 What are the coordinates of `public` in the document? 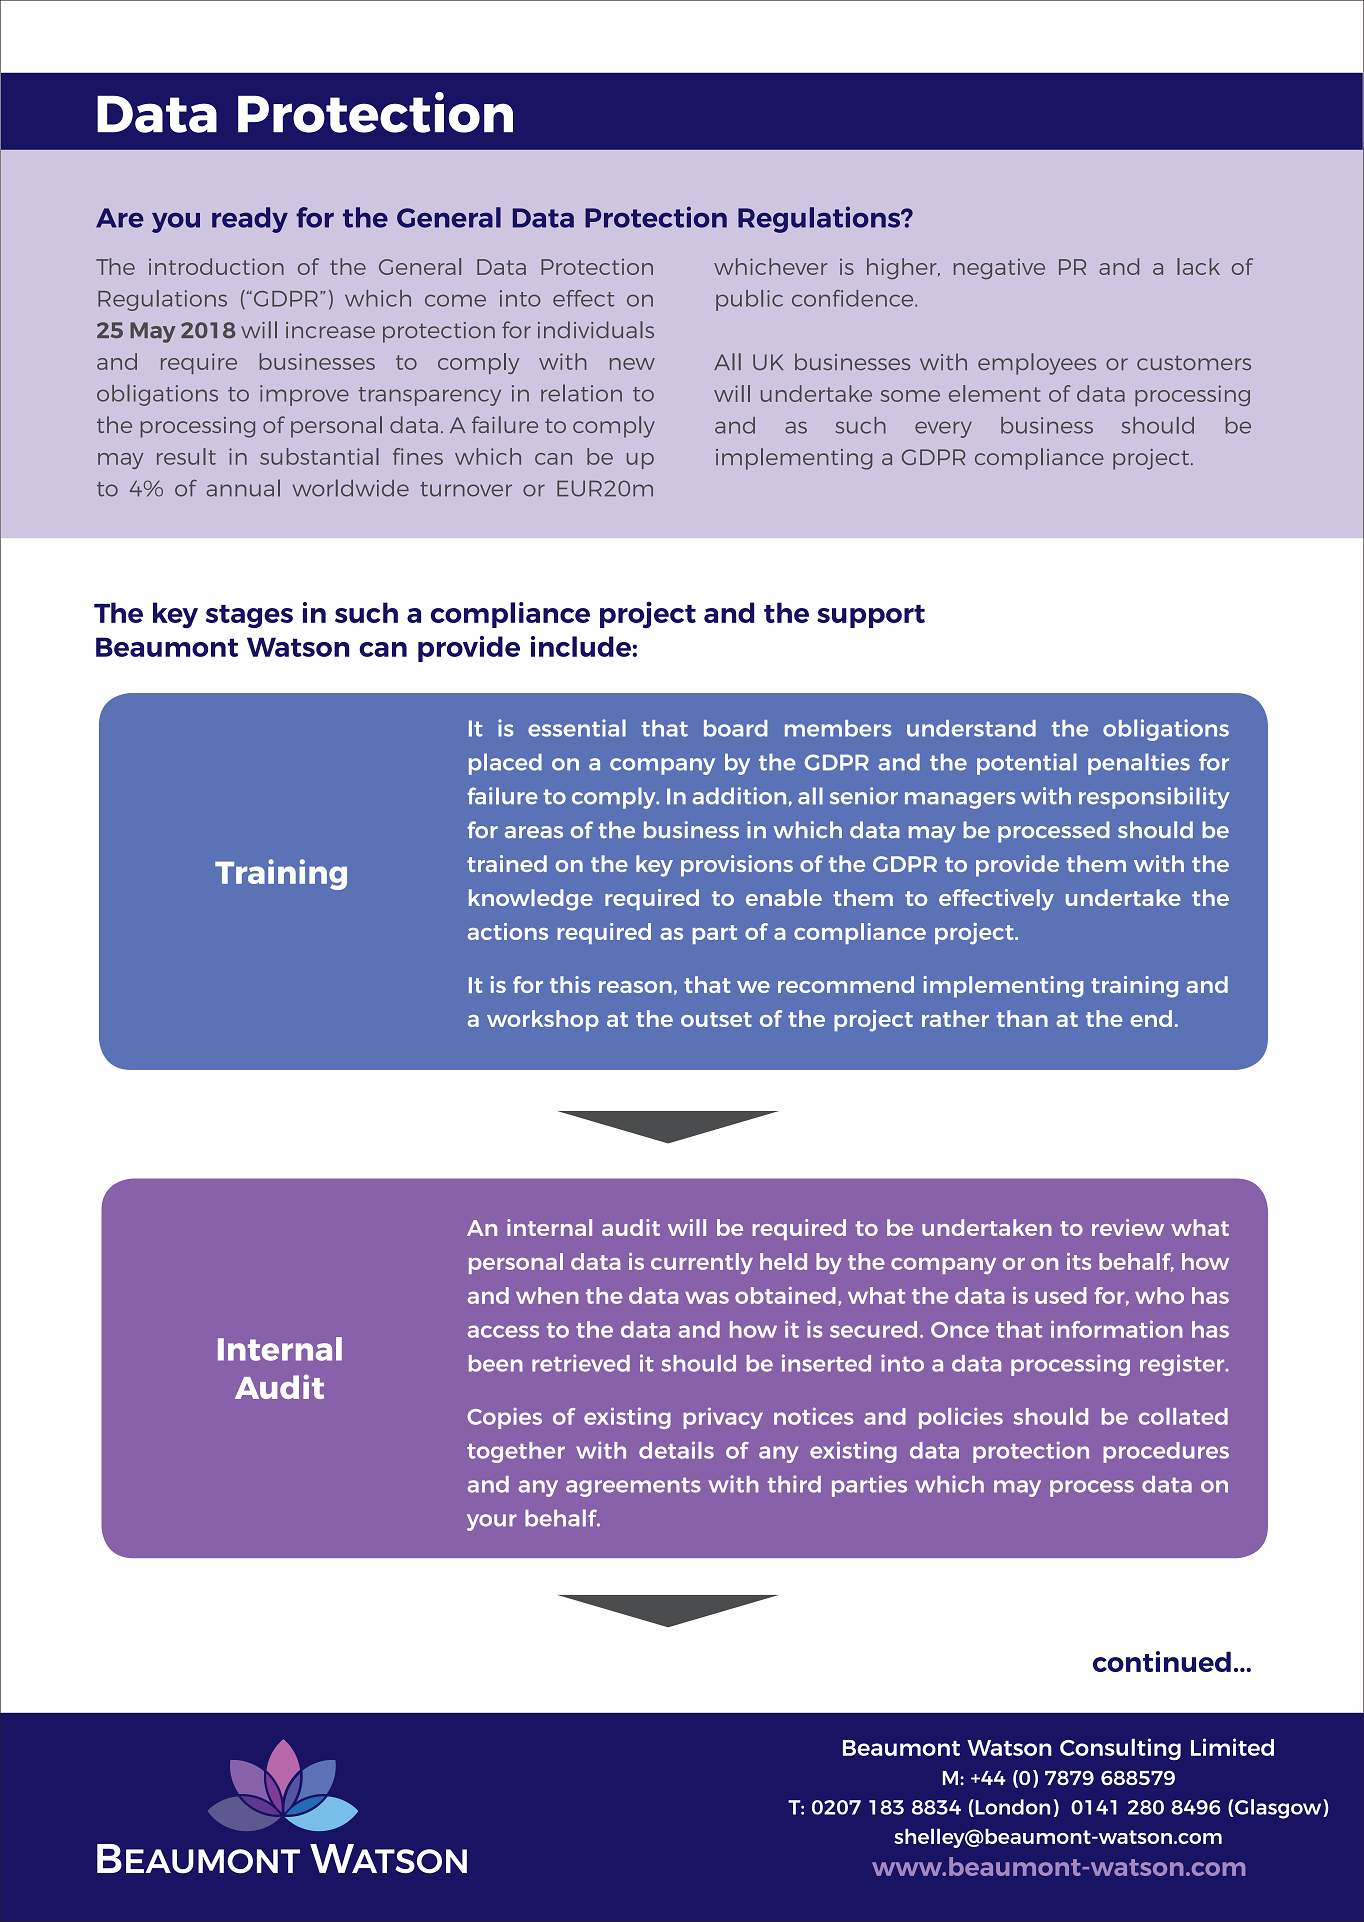 It's located at (749, 300).
